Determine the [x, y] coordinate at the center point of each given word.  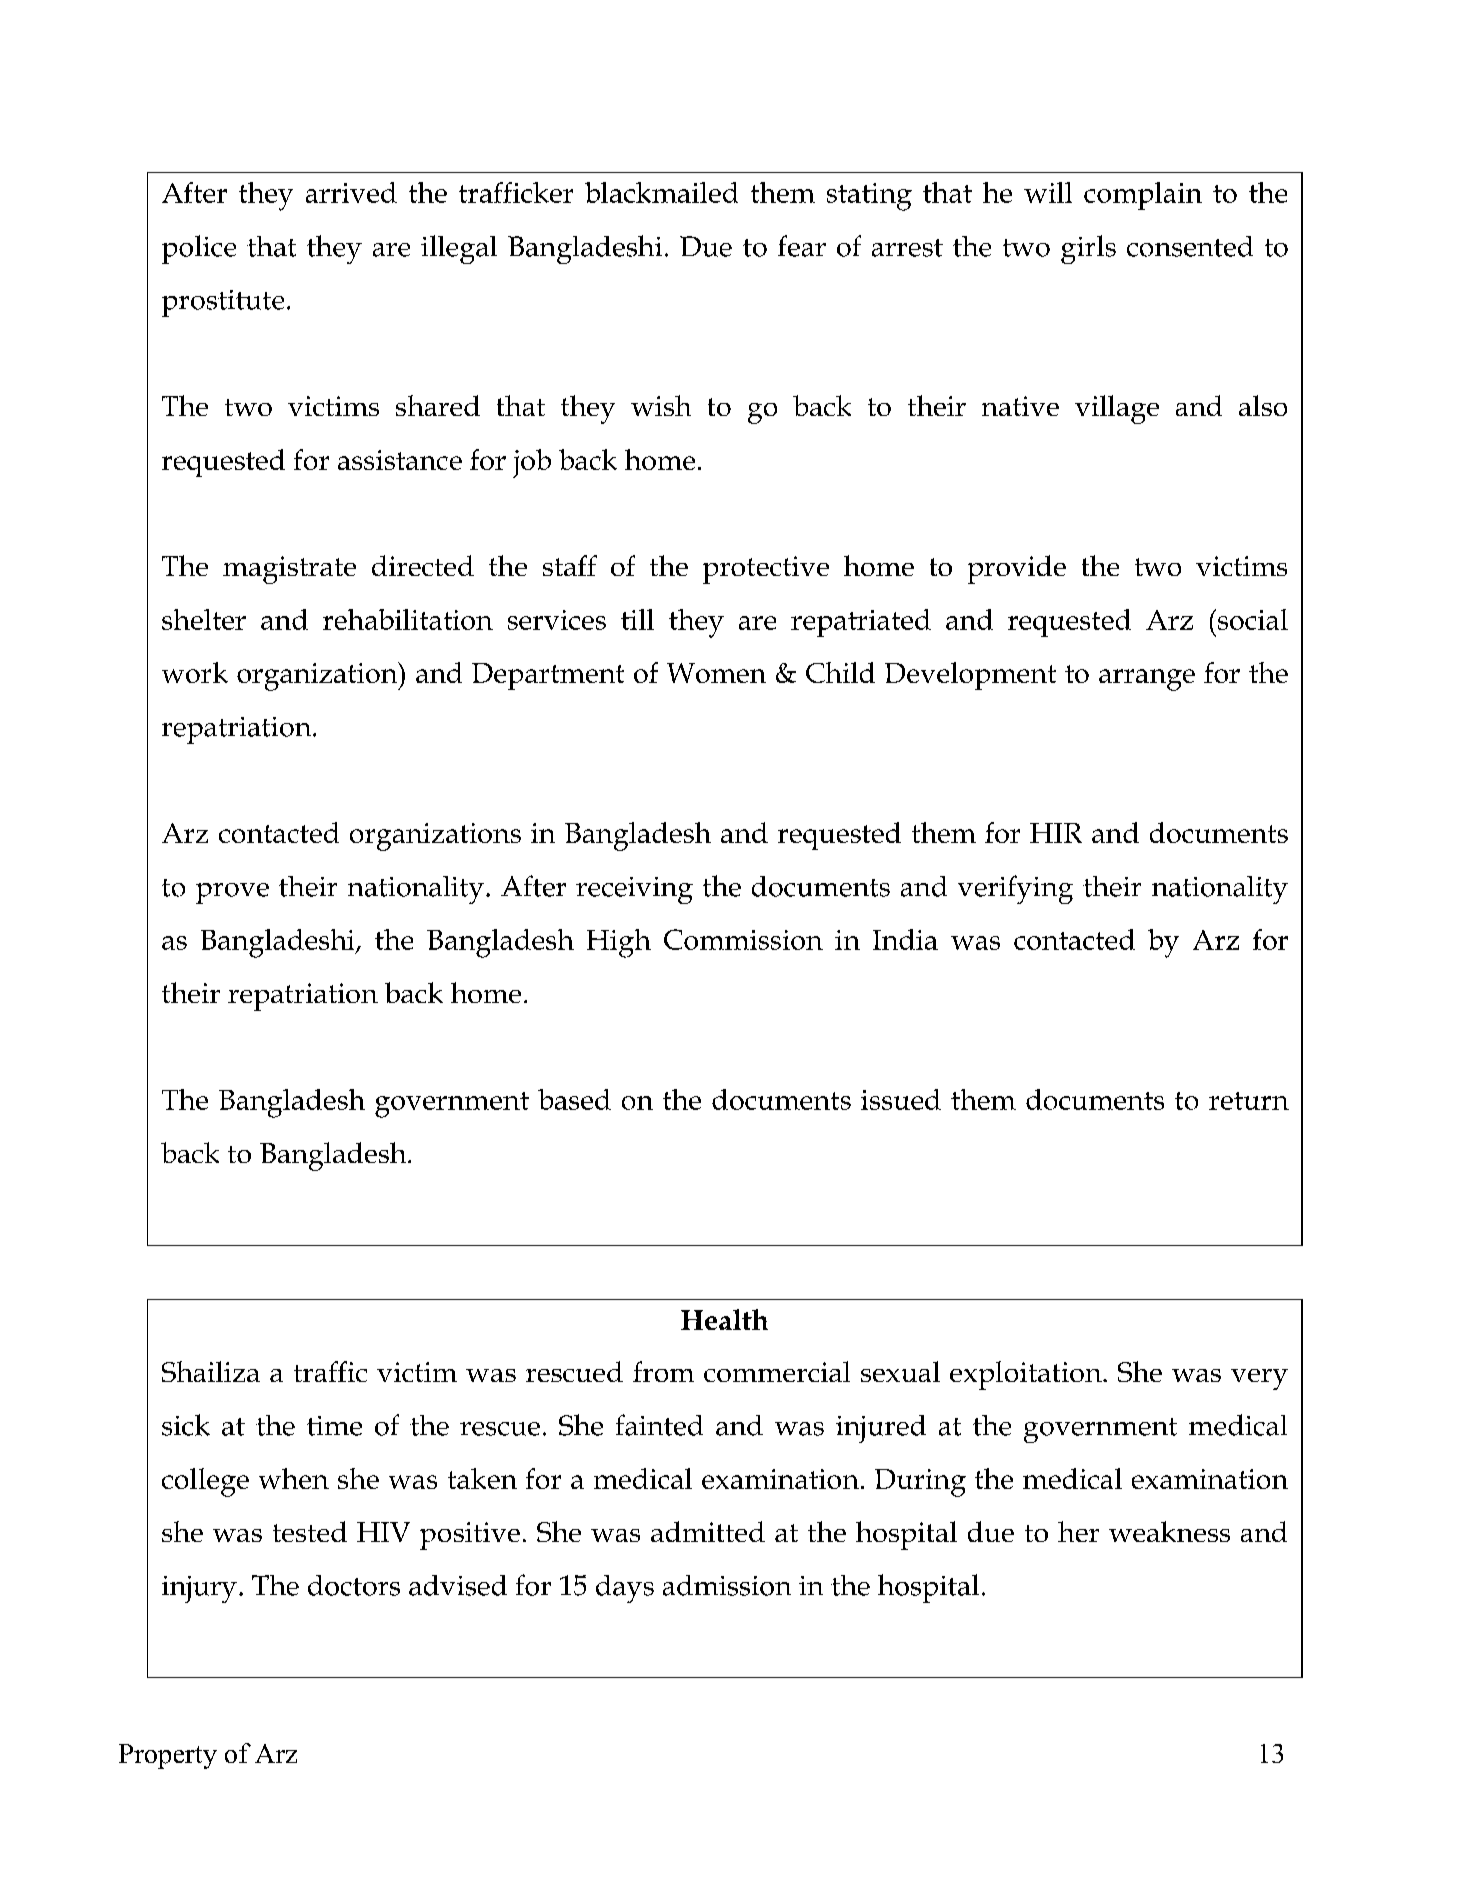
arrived [351, 192]
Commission [743, 939]
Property [168, 1756]
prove [232, 893]
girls [1088, 249]
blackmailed [661, 192]
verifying [1015, 889]
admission [727, 1585]
